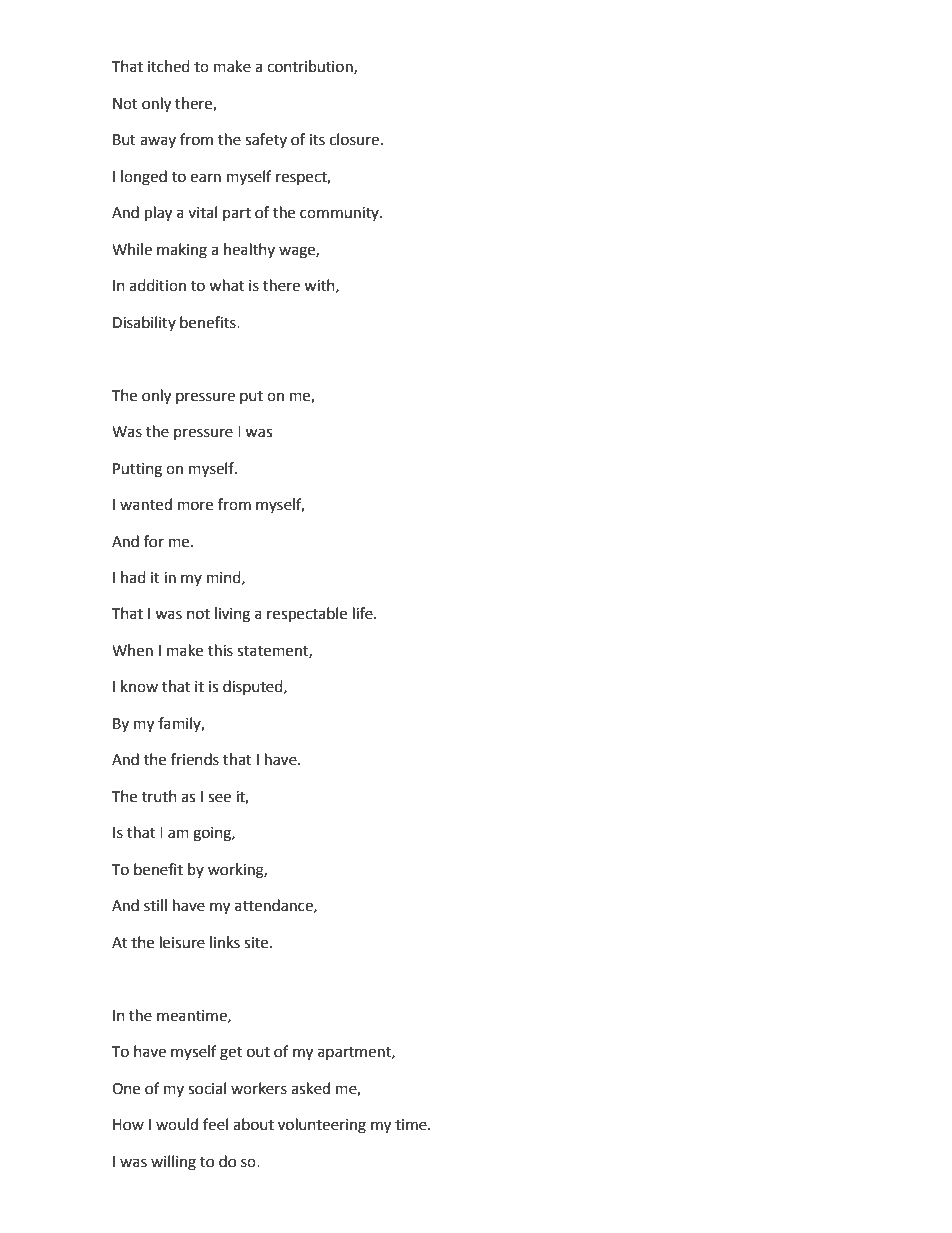 The width and height of the screenshot is (952, 1233). What do you see at coordinates (354, 139) in the screenshot?
I see `closure` at bounding box center [354, 139].
